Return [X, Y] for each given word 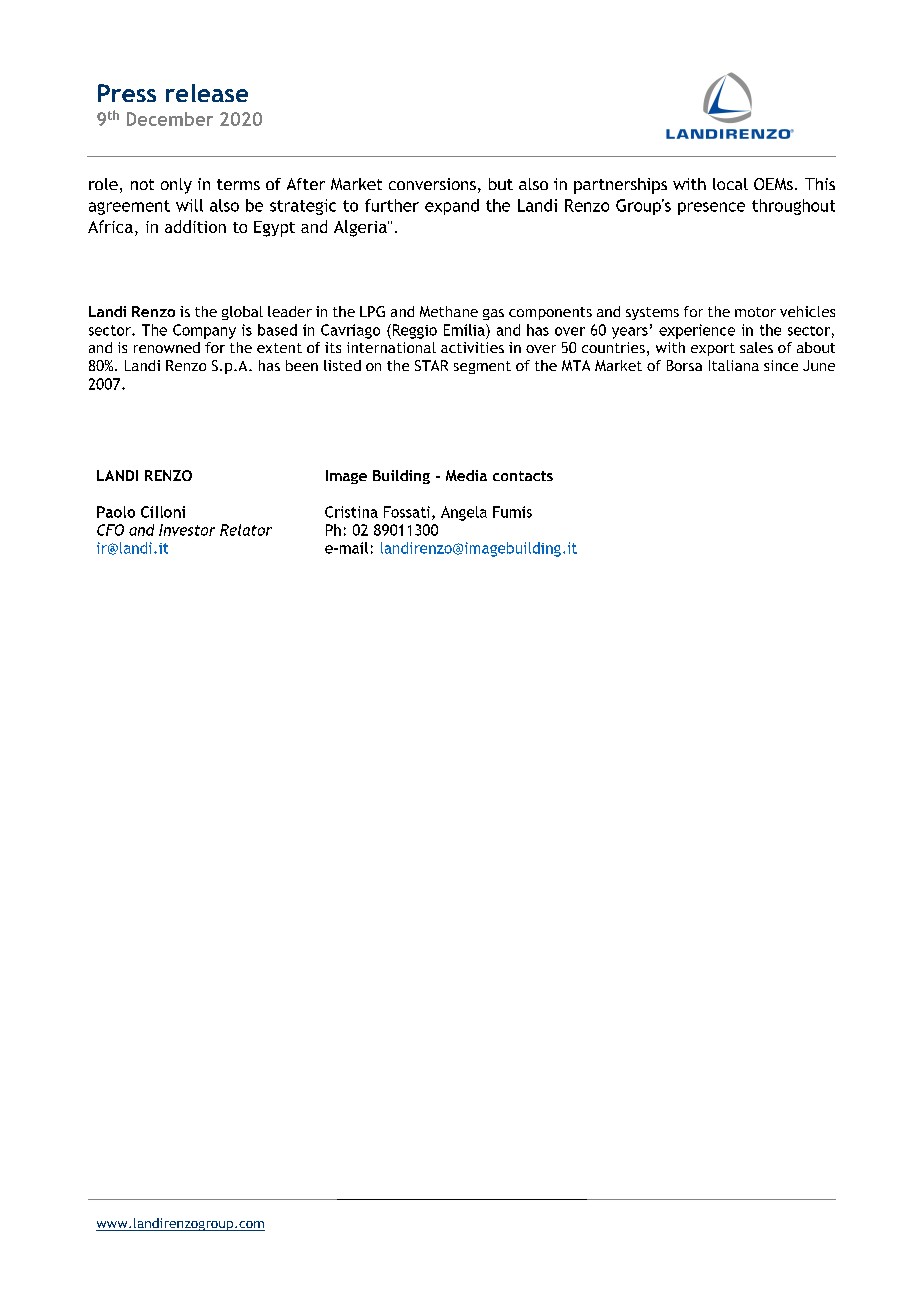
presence [711, 208]
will [189, 205]
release [207, 93]
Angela [464, 513]
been [302, 365]
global [242, 313]
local [730, 184]
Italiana [734, 365]
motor [755, 312]
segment [482, 367]
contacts [523, 476]
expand [452, 207]
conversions [432, 184]
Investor [187, 530]
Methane [449, 311]
